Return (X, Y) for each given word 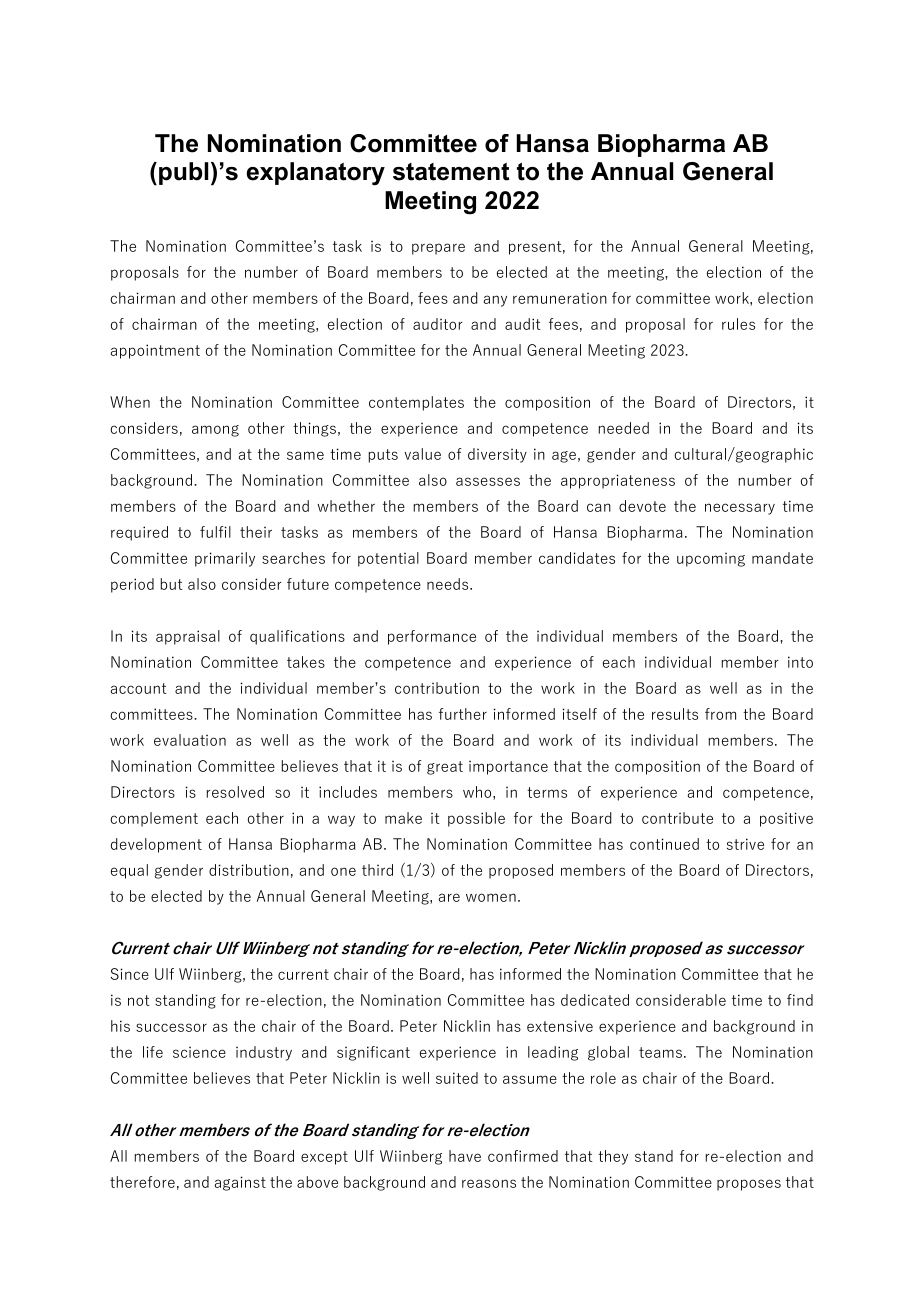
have (465, 1156)
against (240, 1183)
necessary (740, 509)
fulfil (215, 532)
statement (451, 172)
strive (745, 844)
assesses (488, 481)
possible (476, 819)
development (156, 845)
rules (738, 324)
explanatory (316, 174)
